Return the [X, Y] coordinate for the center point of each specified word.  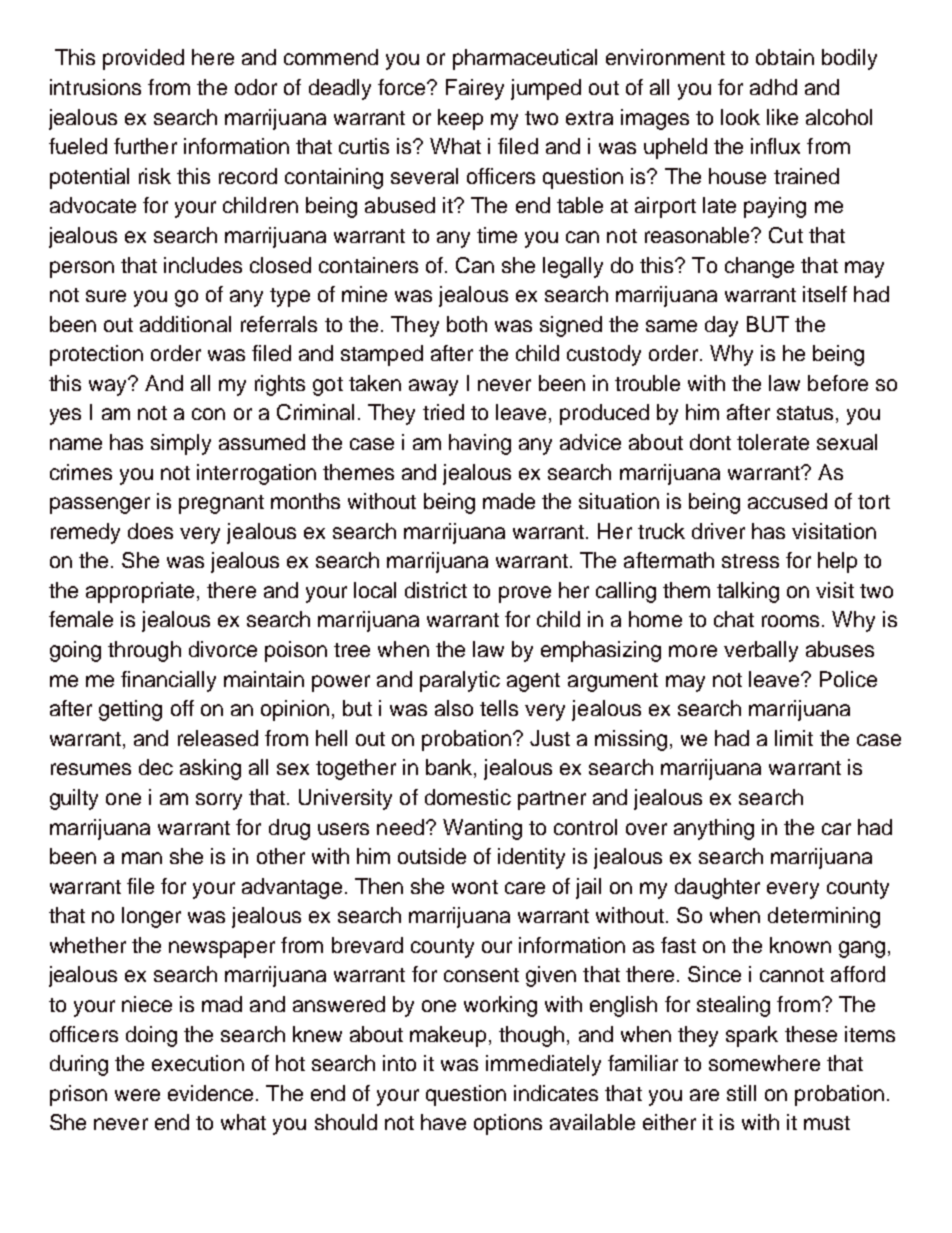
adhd [773, 87]
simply [181, 444]
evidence [210, 1093]
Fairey [475, 89]
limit [794, 738]
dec [156, 767]
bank [450, 768]
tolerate [773, 442]
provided [143, 59]
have [443, 1122]
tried [443, 412]
